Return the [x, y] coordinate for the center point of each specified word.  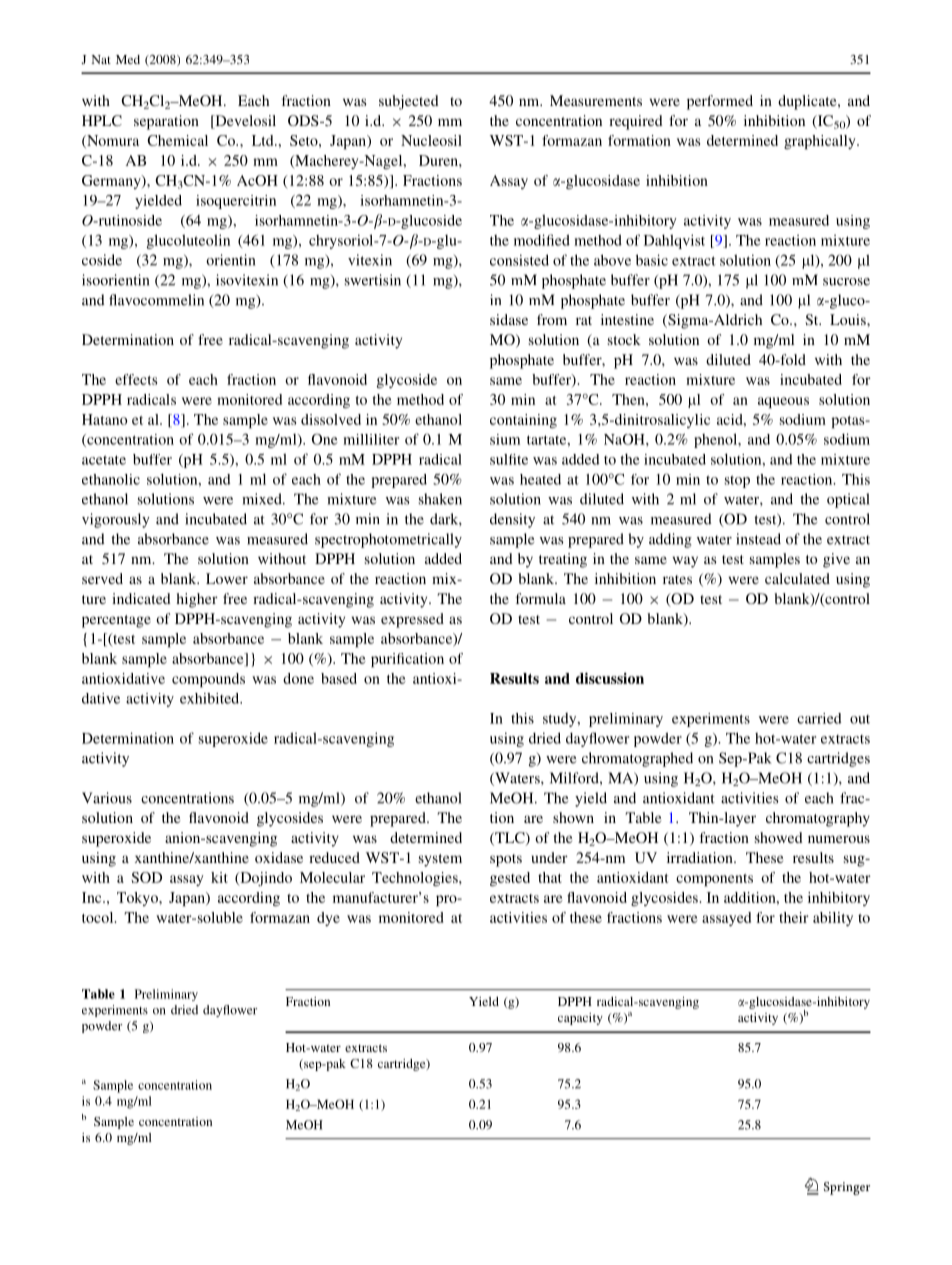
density [512, 520]
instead [758, 539]
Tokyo [138, 899]
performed [720, 102]
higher [197, 600]
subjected [409, 102]
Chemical [177, 140]
